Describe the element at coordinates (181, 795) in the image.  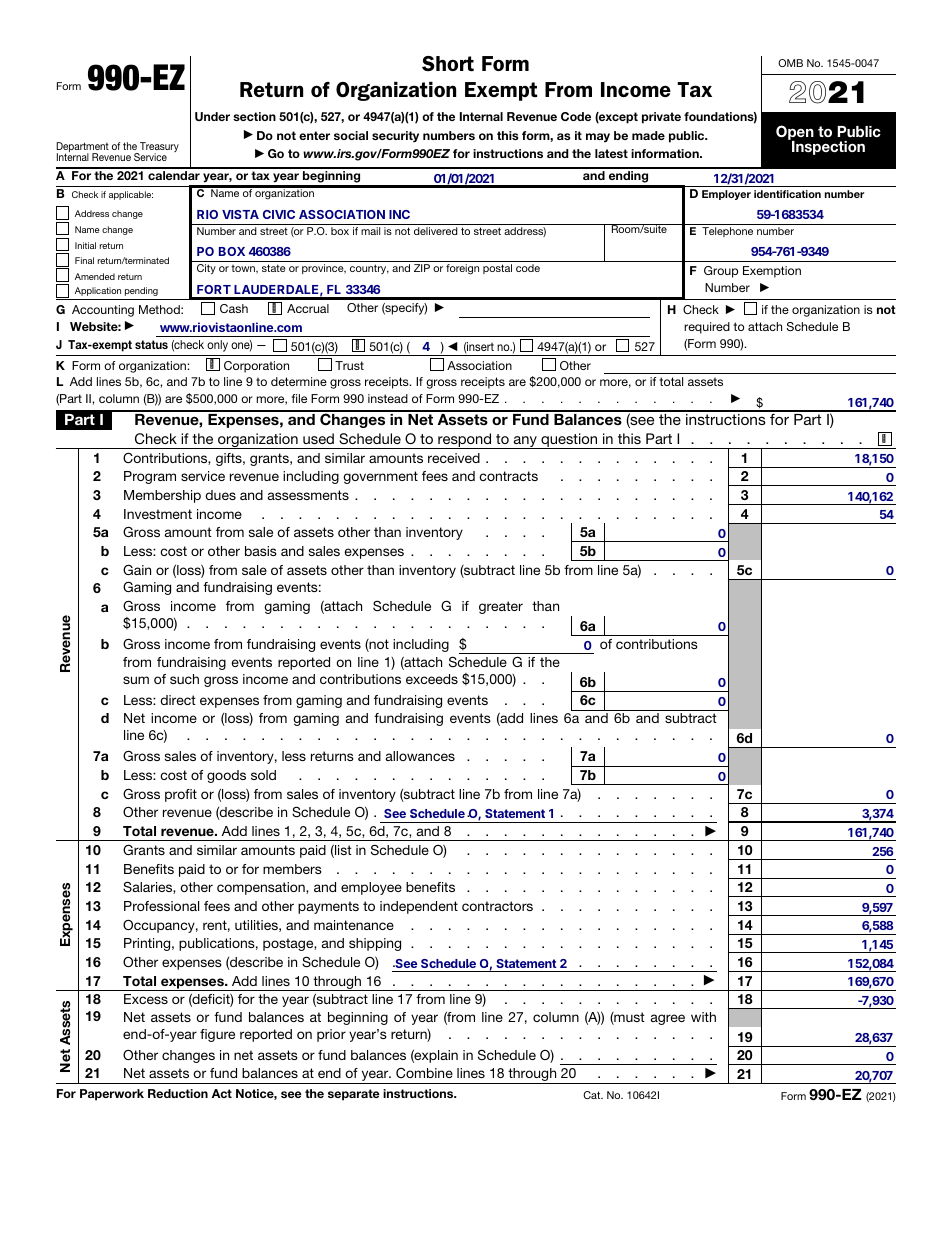
I see `profit` at that location.
